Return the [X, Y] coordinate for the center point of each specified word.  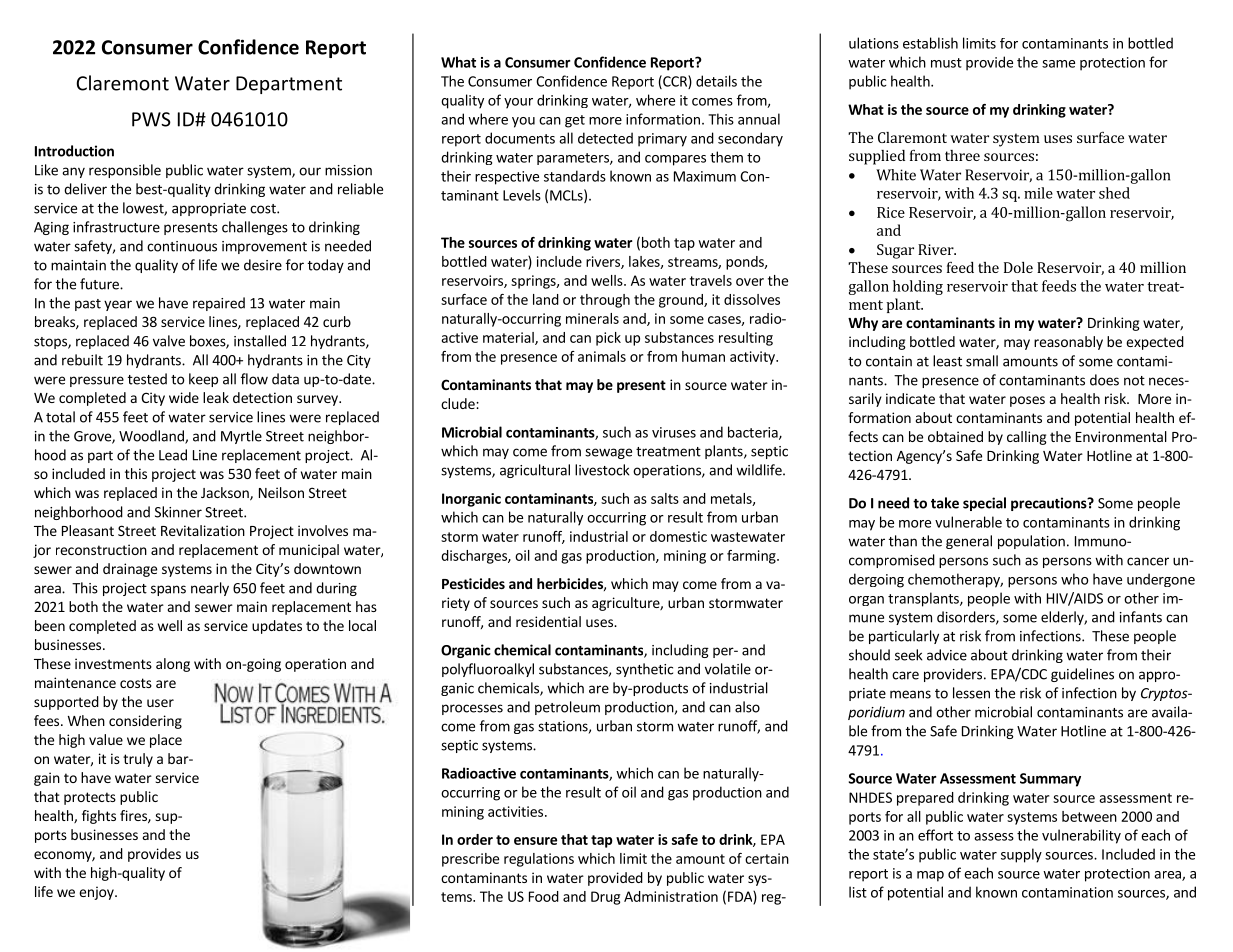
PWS [151, 119]
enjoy [97, 893]
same [1058, 64]
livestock [602, 470]
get [575, 121]
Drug [605, 898]
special [984, 504]
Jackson [226, 494]
